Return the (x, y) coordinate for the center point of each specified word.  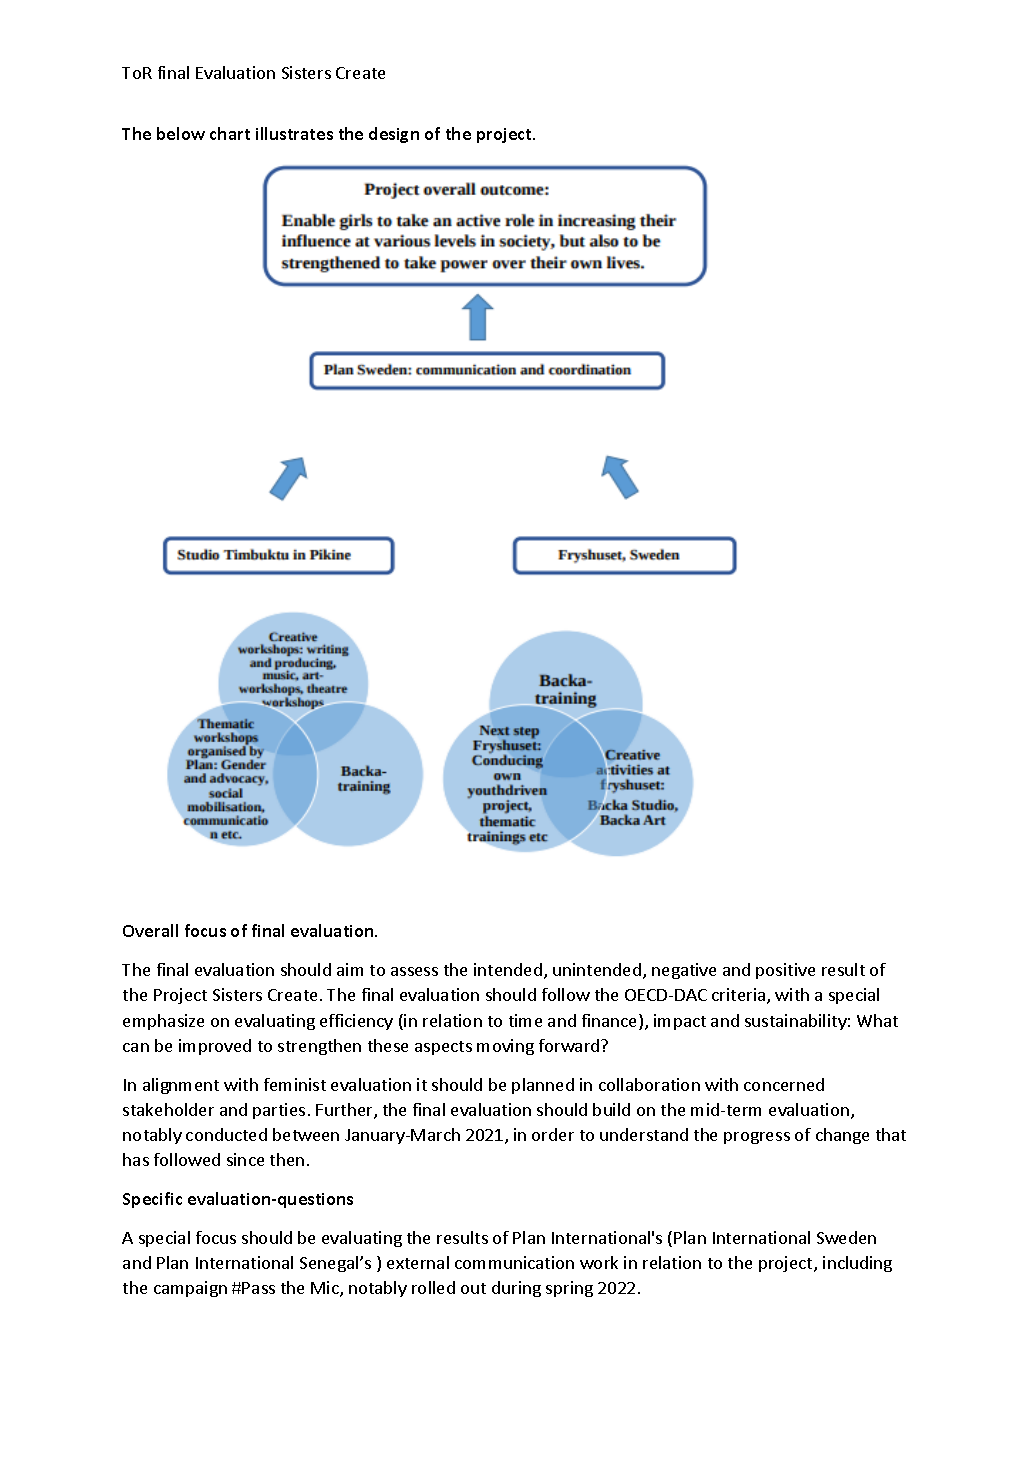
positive (785, 971)
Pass (258, 1288)
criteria (740, 996)
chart (230, 133)
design (394, 135)
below (181, 133)
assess (414, 971)
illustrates (294, 133)
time (525, 1020)
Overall (150, 930)
